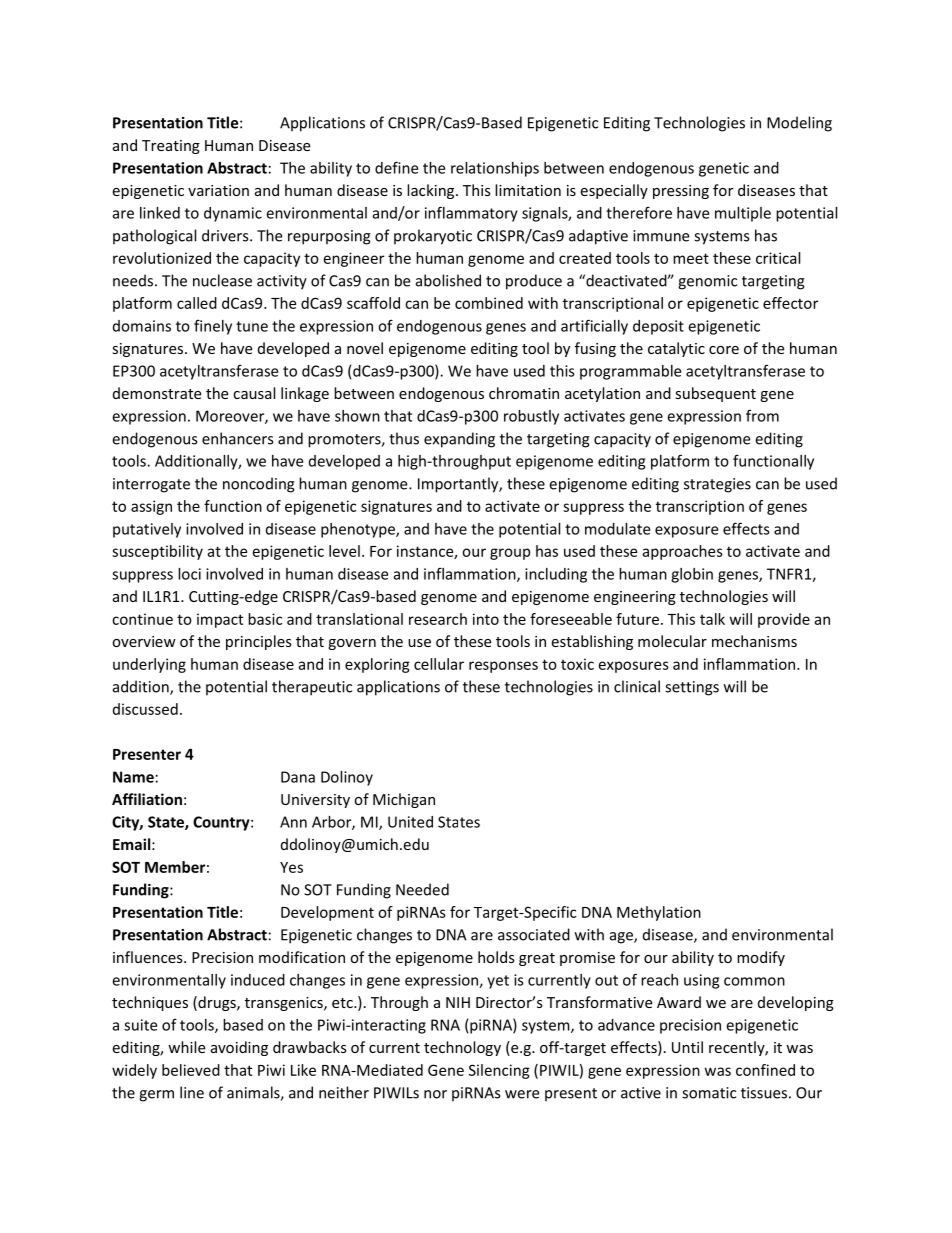 This document has width=952, height=1233. Describe the element at coordinates (171, 147) in the document. I see `Treating` at that location.
